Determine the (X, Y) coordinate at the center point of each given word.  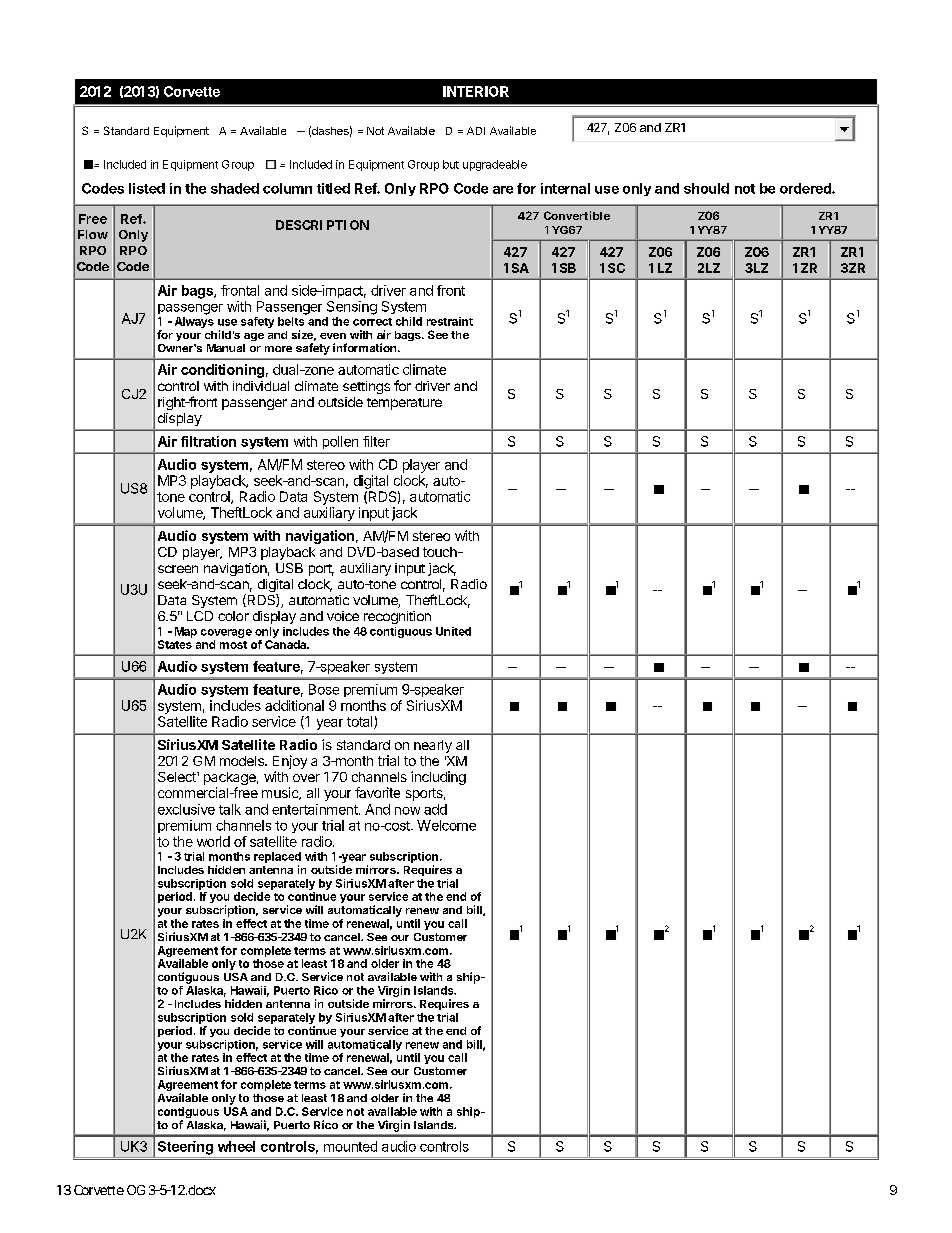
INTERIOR (476, 91)
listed (147, 188)
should (706, 188)
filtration (208, 441)
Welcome (446, 825)
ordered (806, 188)
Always (194, 322)
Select (178, 777)
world (213, 841)
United (453, 631)
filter (376, 441)
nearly (433, 746)
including (438, 778)
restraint (450, 321)
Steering (185, 1148)
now (407, 811)
